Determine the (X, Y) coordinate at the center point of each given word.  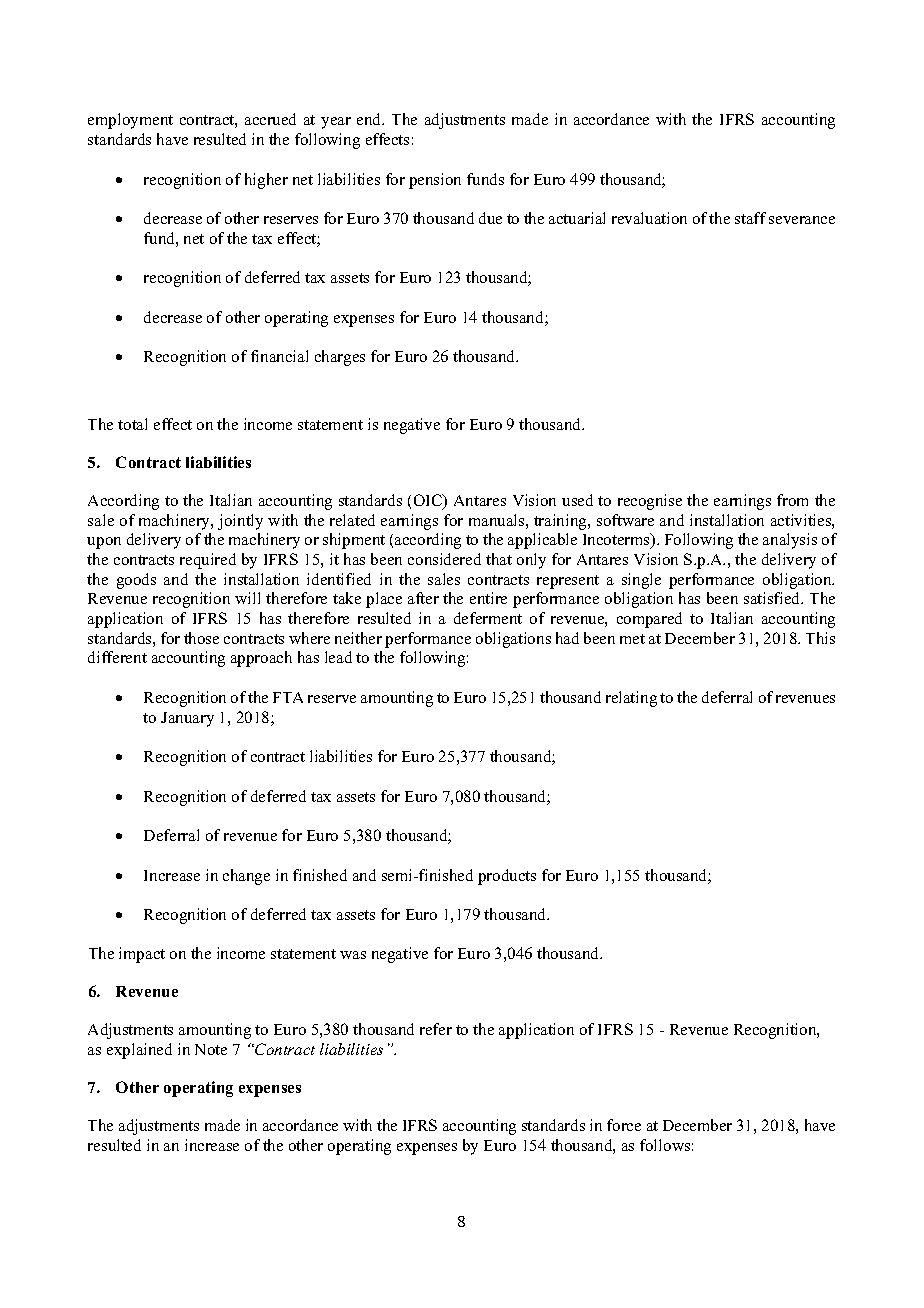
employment (130, 121)
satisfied (773, 598)
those (201, 638)
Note (211, 1049)
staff (750, 218)
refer (436, 1029)
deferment (488, 618)
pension (435, 181)
